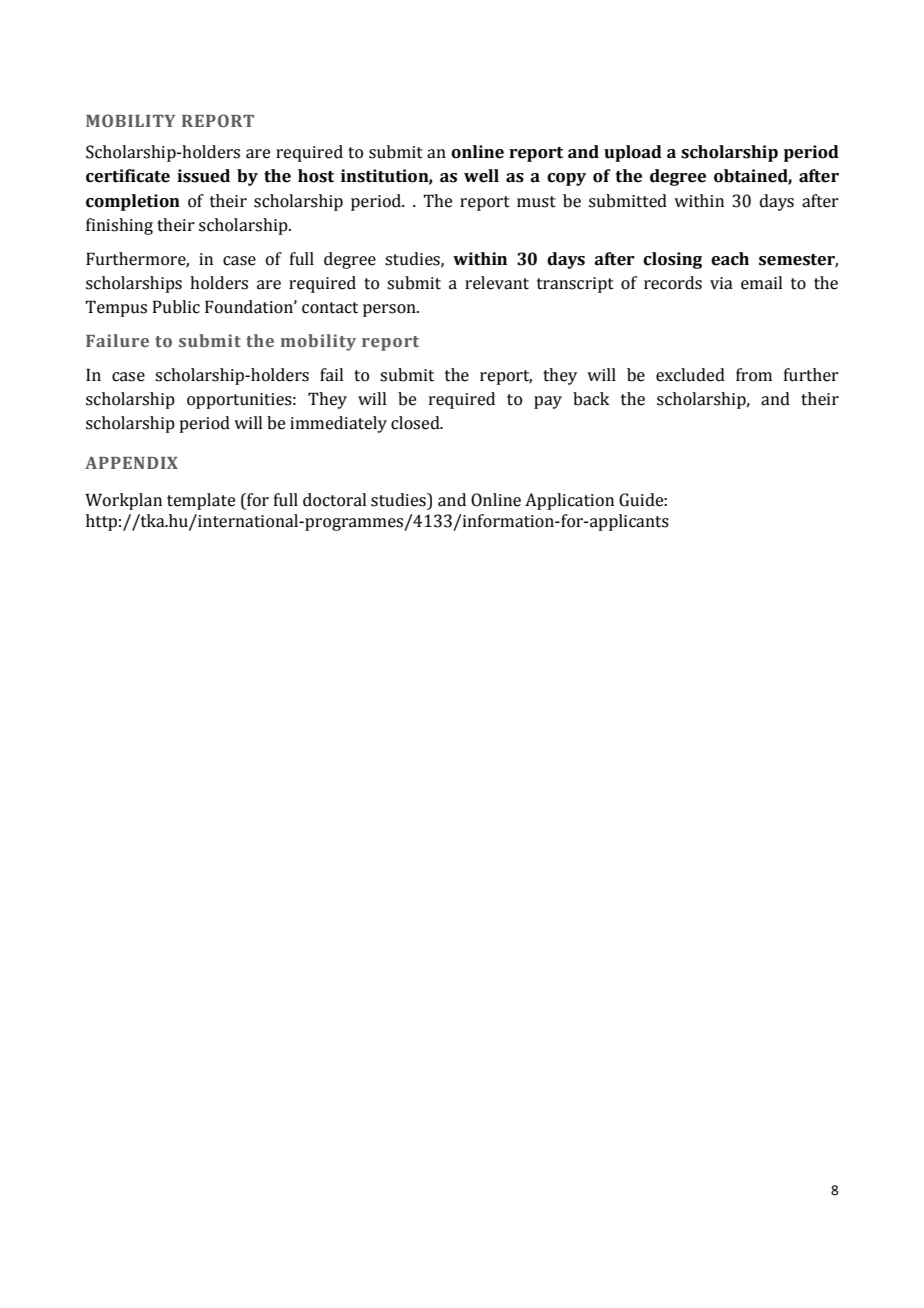 Image resolution: width=924 pixels, height=1308 pixels. I want to click on Application, so click(569, 501).
